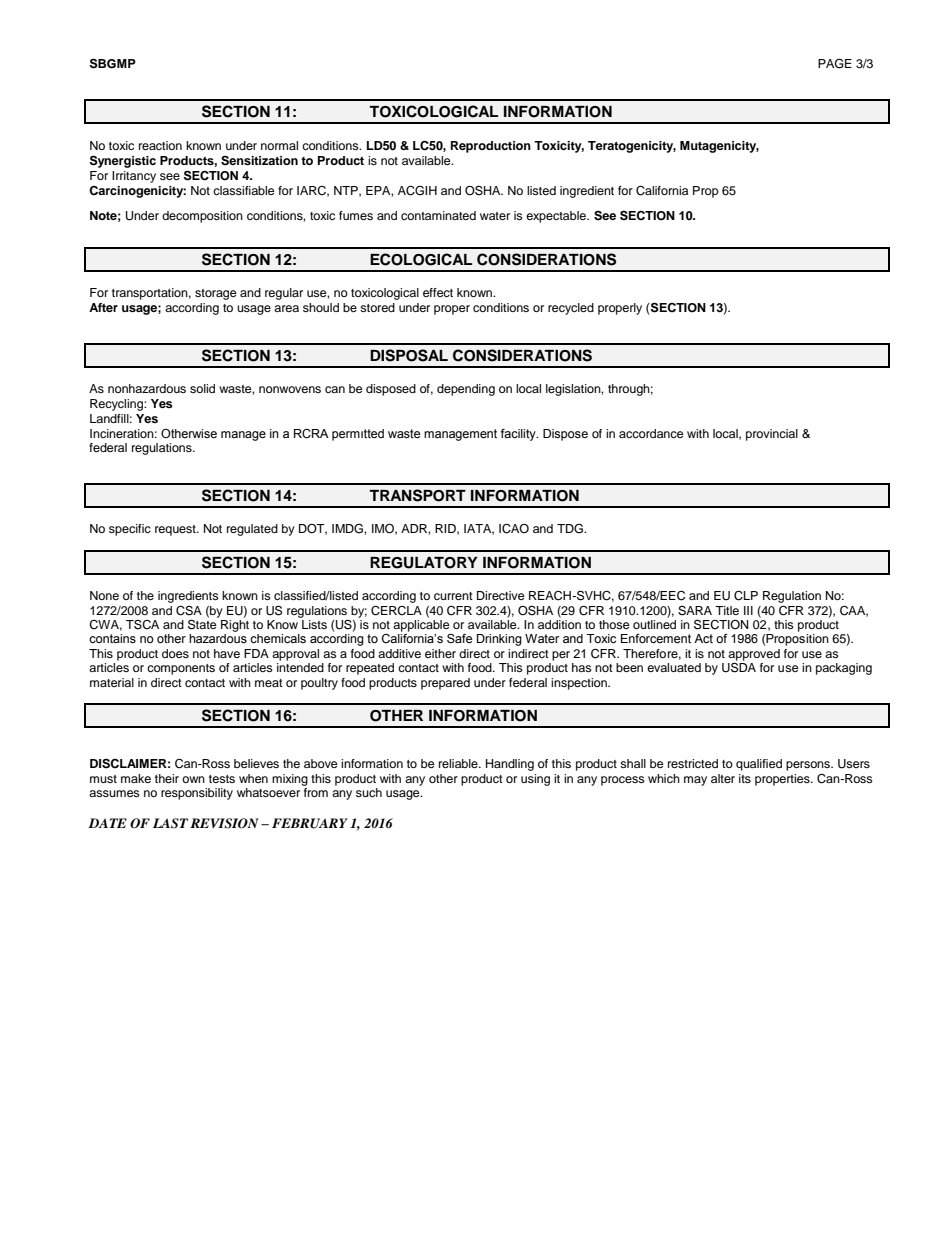 This screenshot has width=952, height=1233. Describe the element at coordinates (176, 530) in the screenshot. I see `request` at that location.
